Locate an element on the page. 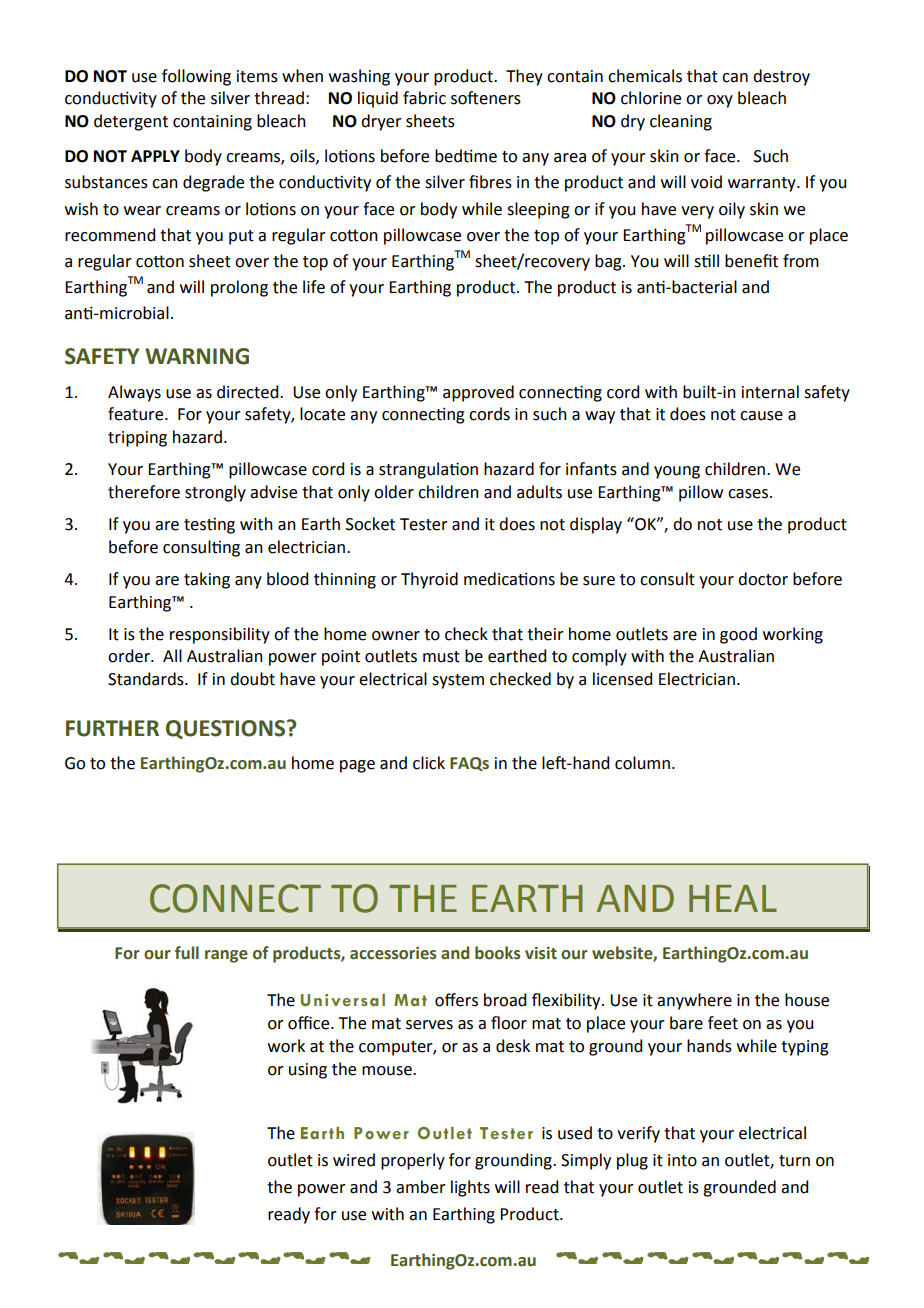 Image resolution: width=924 pixels, height=1308 pixels. properly is located at coordinates (413, 1161).
